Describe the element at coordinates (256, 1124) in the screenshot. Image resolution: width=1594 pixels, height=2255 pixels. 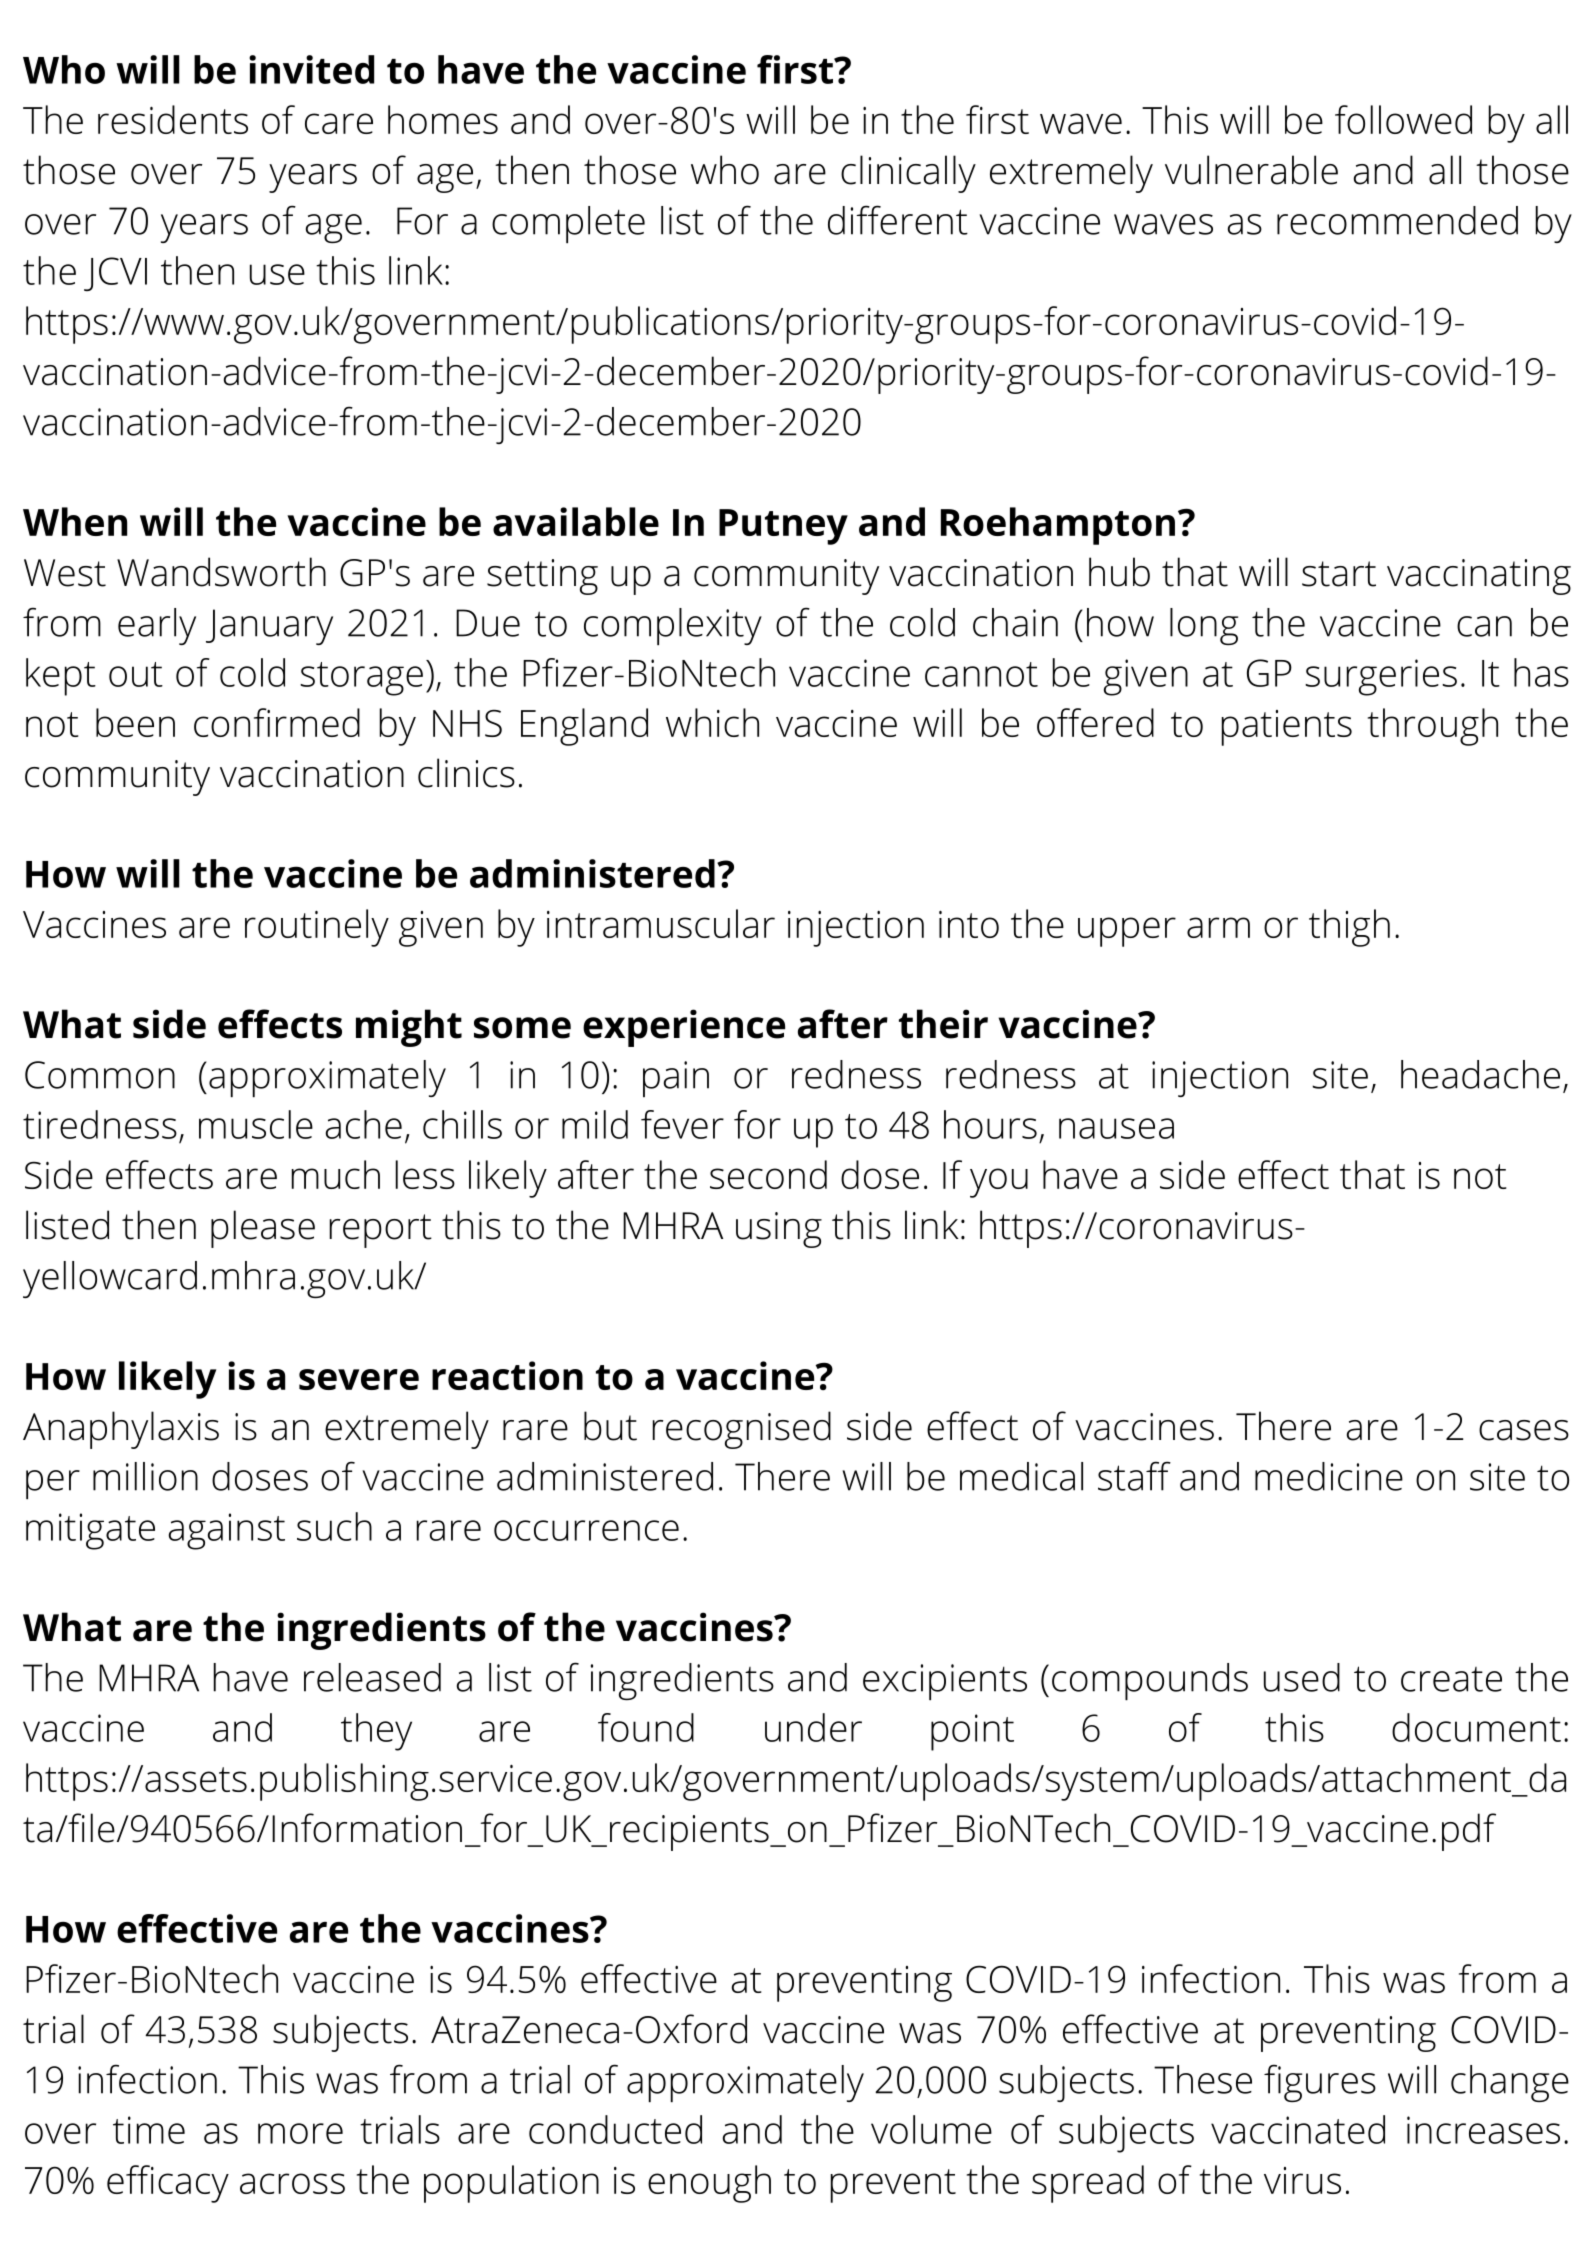
I see `muscle` at that location.
